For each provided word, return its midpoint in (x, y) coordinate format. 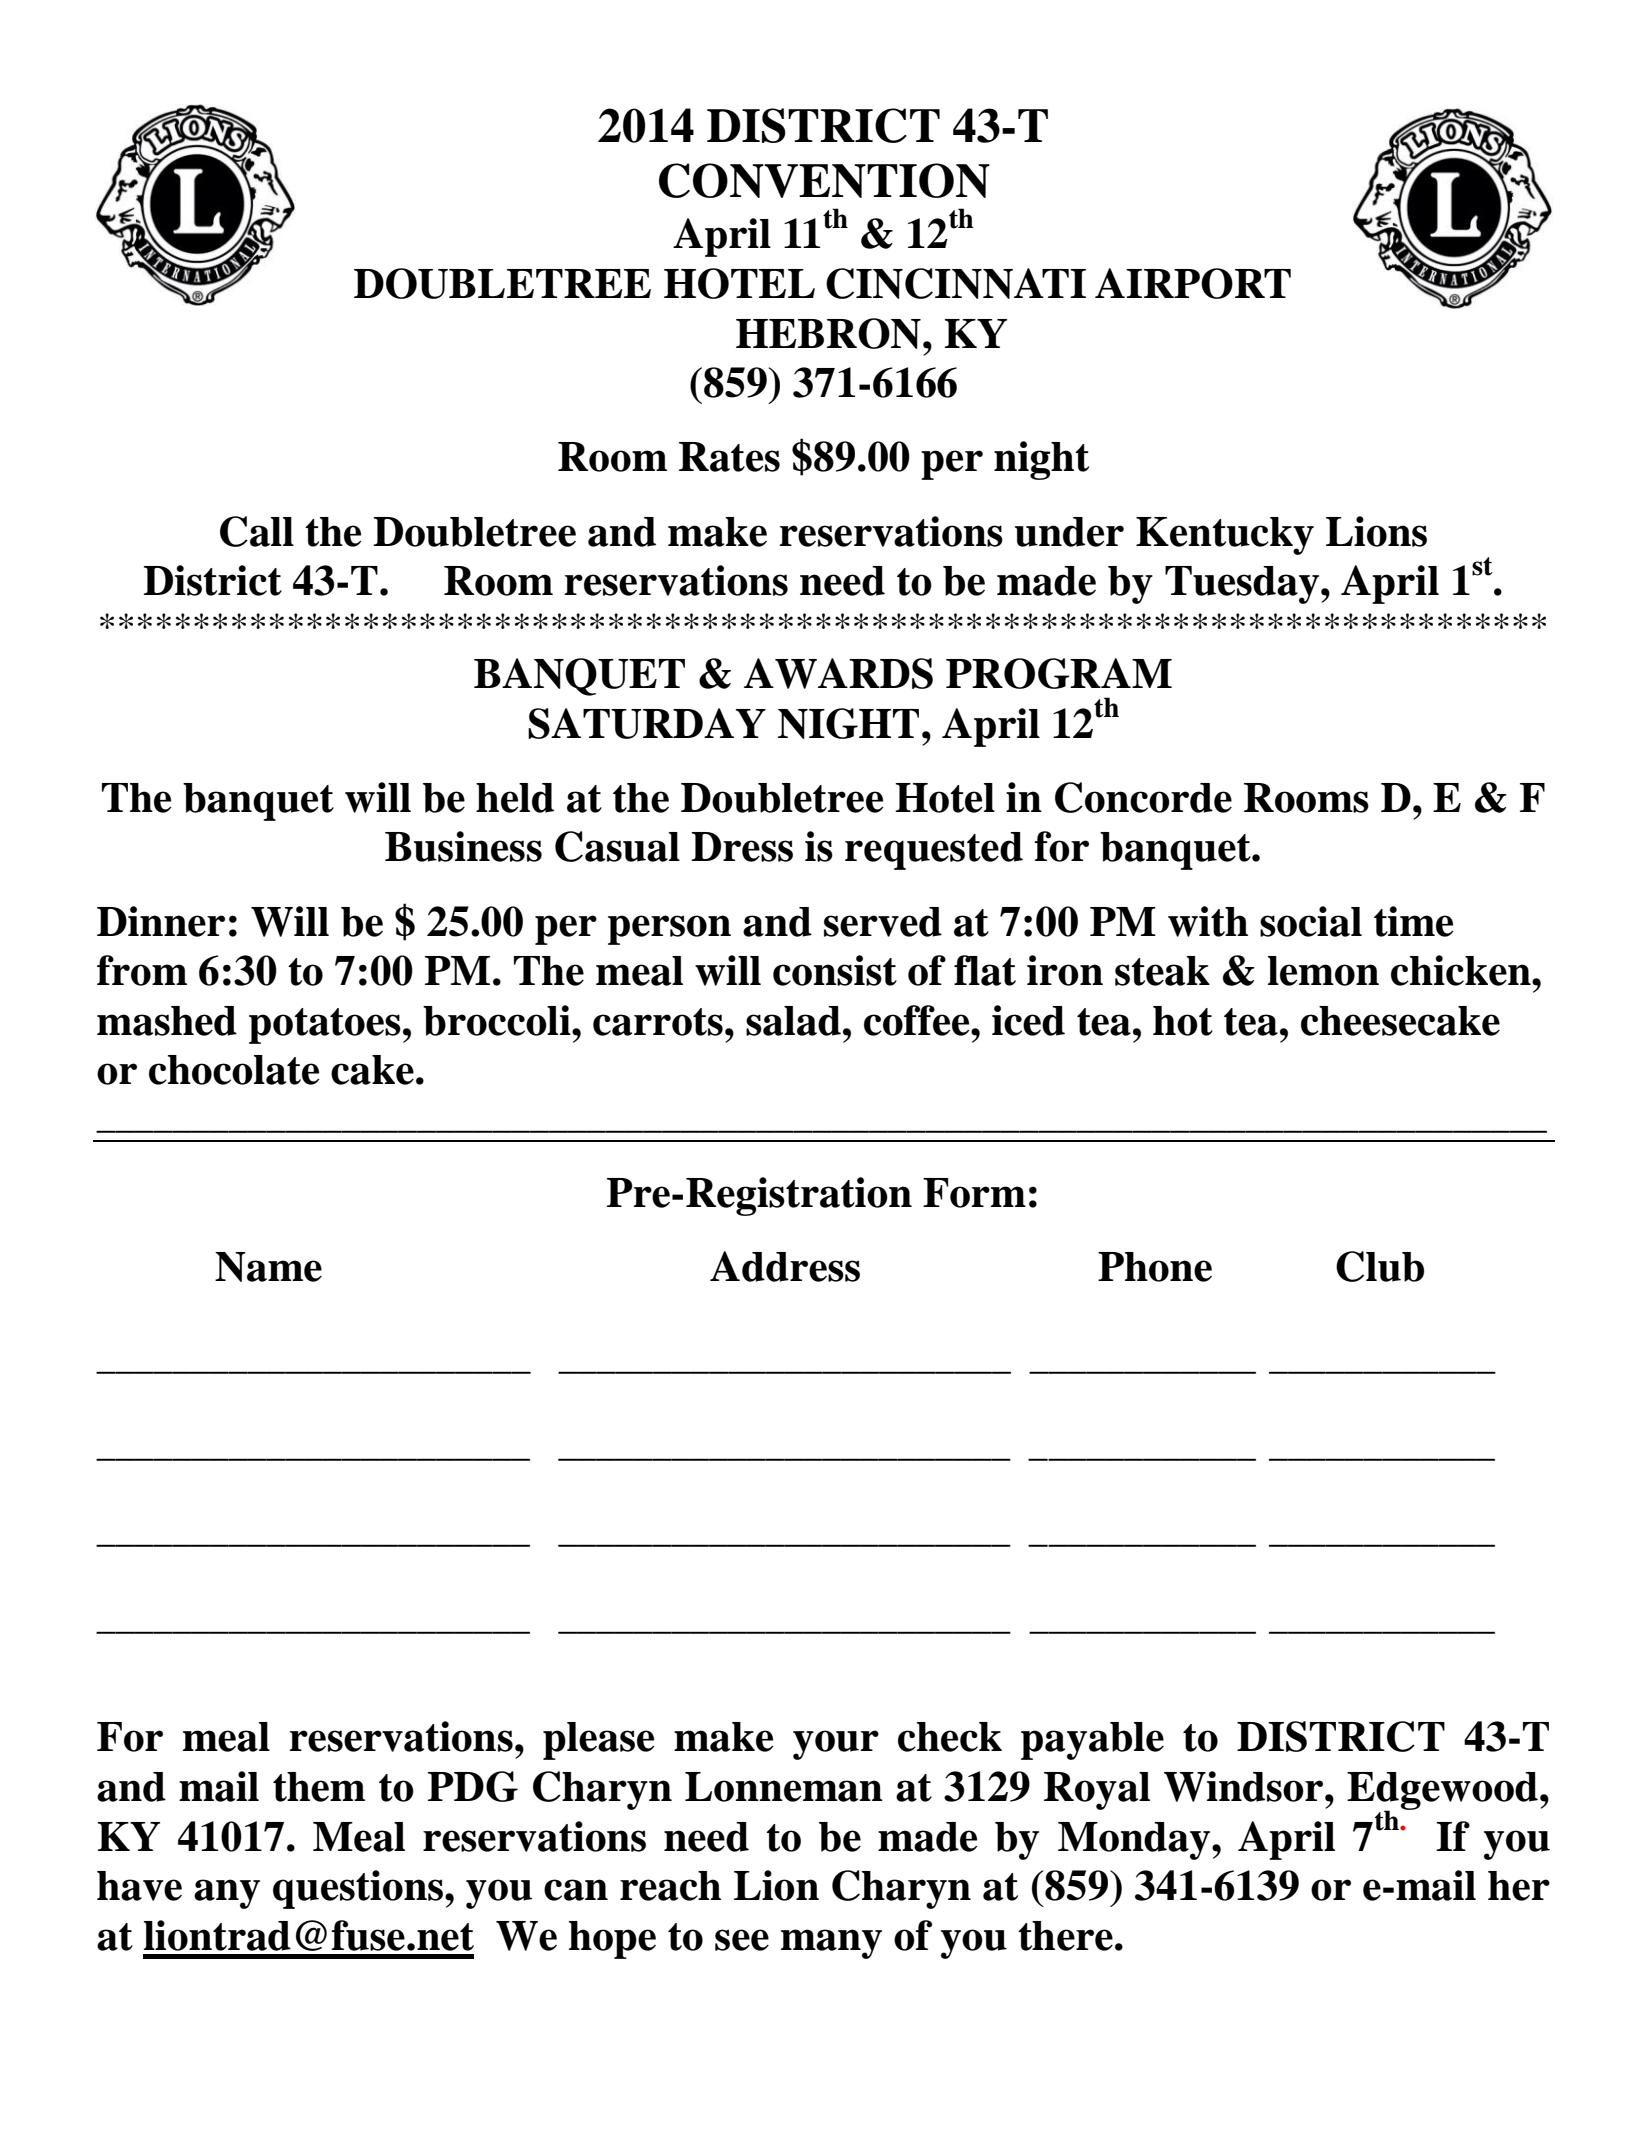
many (831, 1944)
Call (257, 531)
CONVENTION (824, 180)
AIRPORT (1193, 283)
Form (974, 1193)
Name (268, 1267)
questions (359, 1889)
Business (463, 846)
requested (934, 851)
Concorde (1143, 797)
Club (1380, 1266)
